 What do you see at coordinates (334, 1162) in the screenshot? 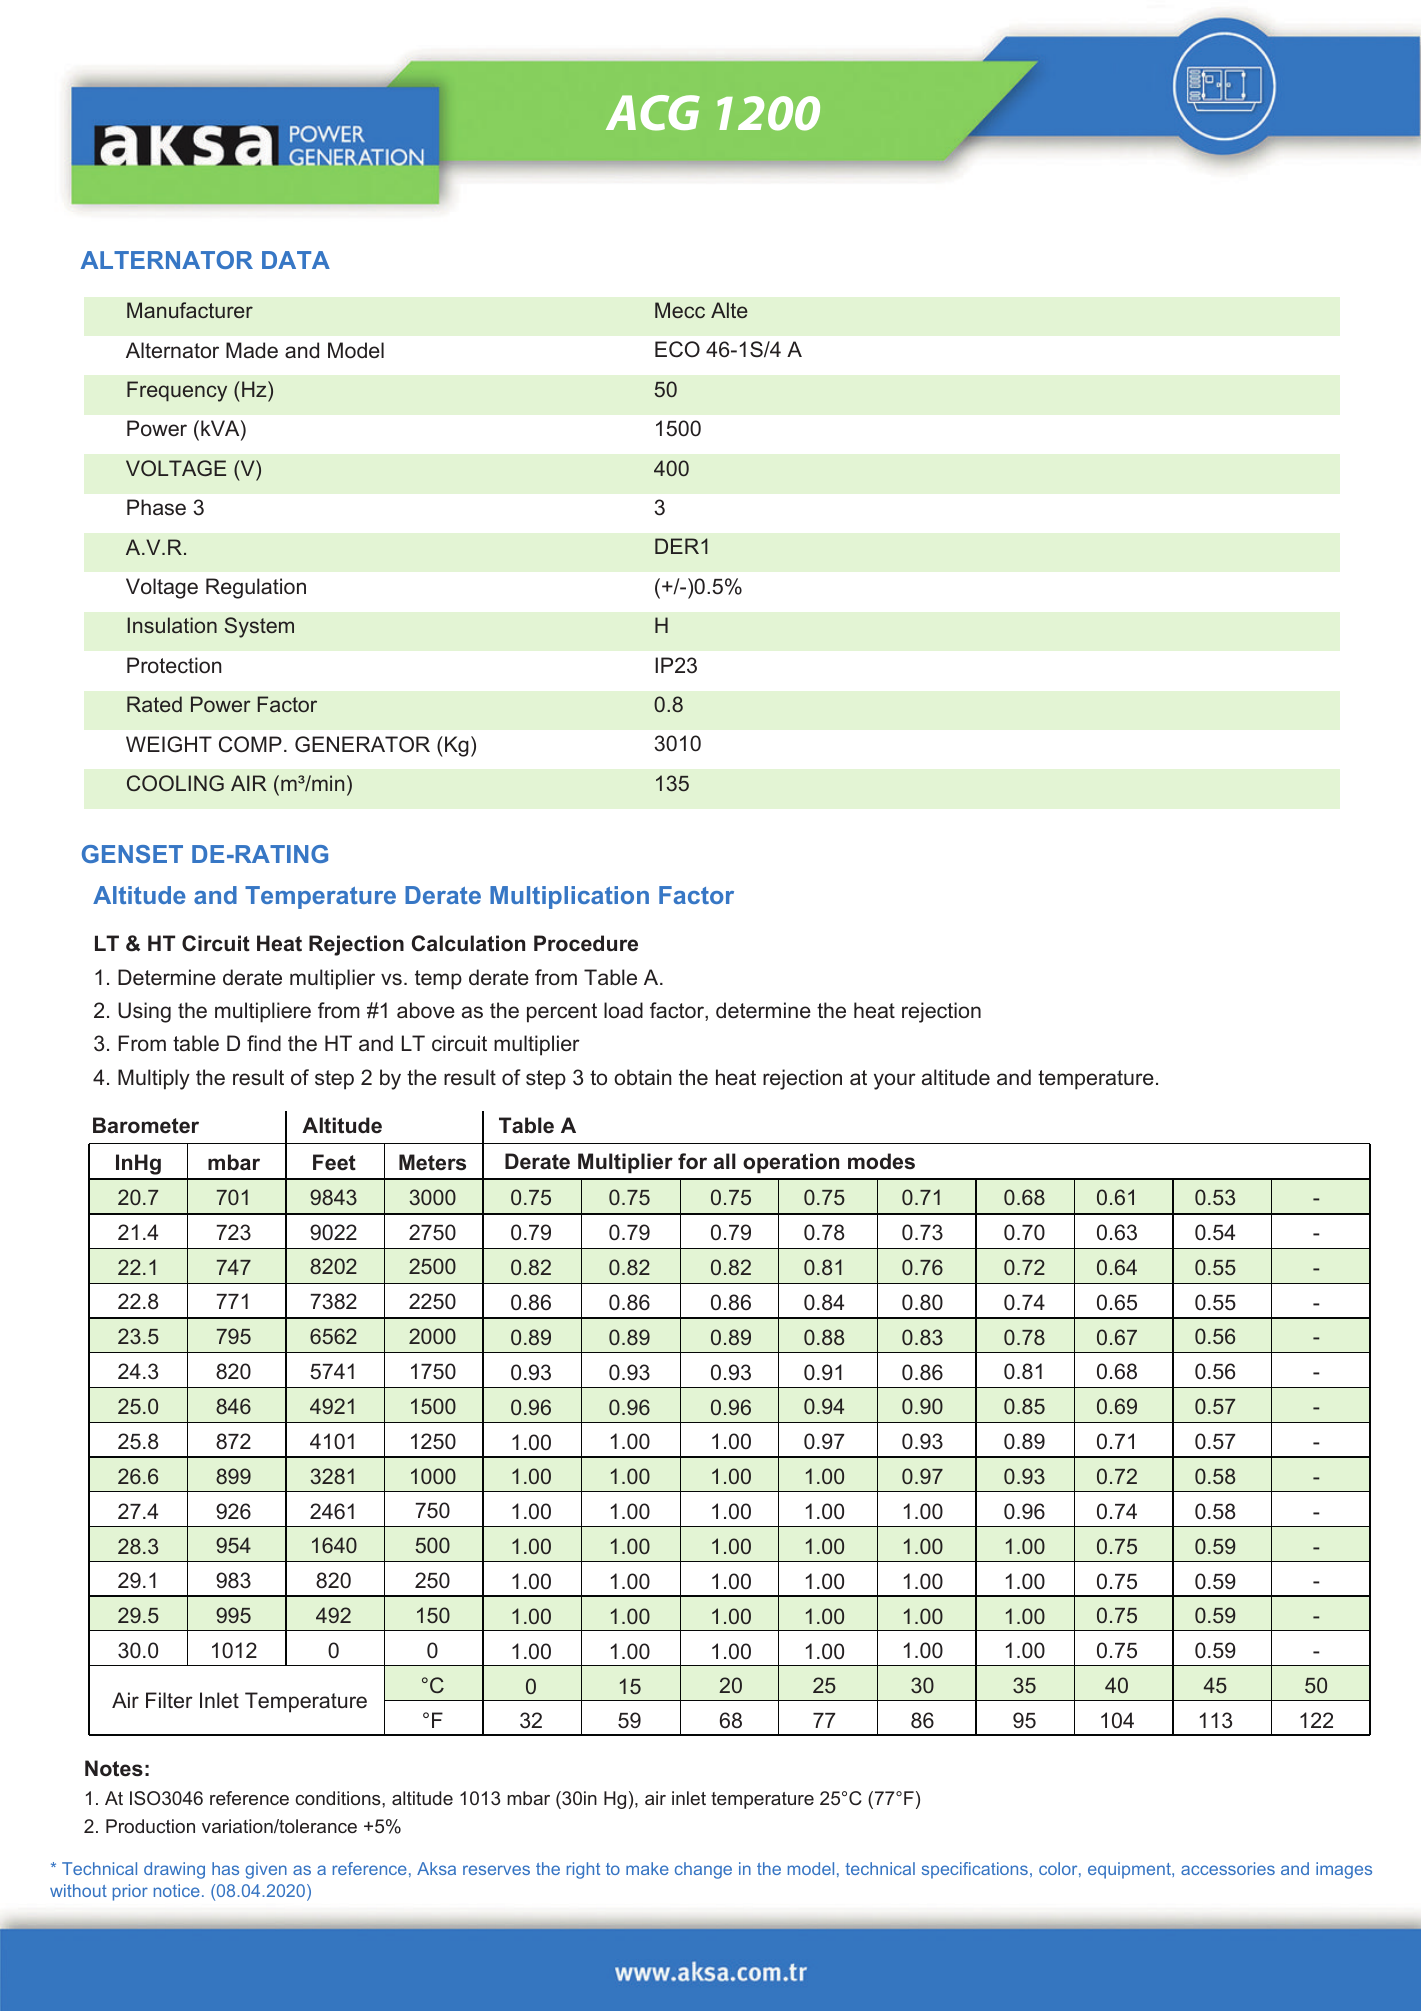
I see `Feet` at bounding box center [334, 1162].
